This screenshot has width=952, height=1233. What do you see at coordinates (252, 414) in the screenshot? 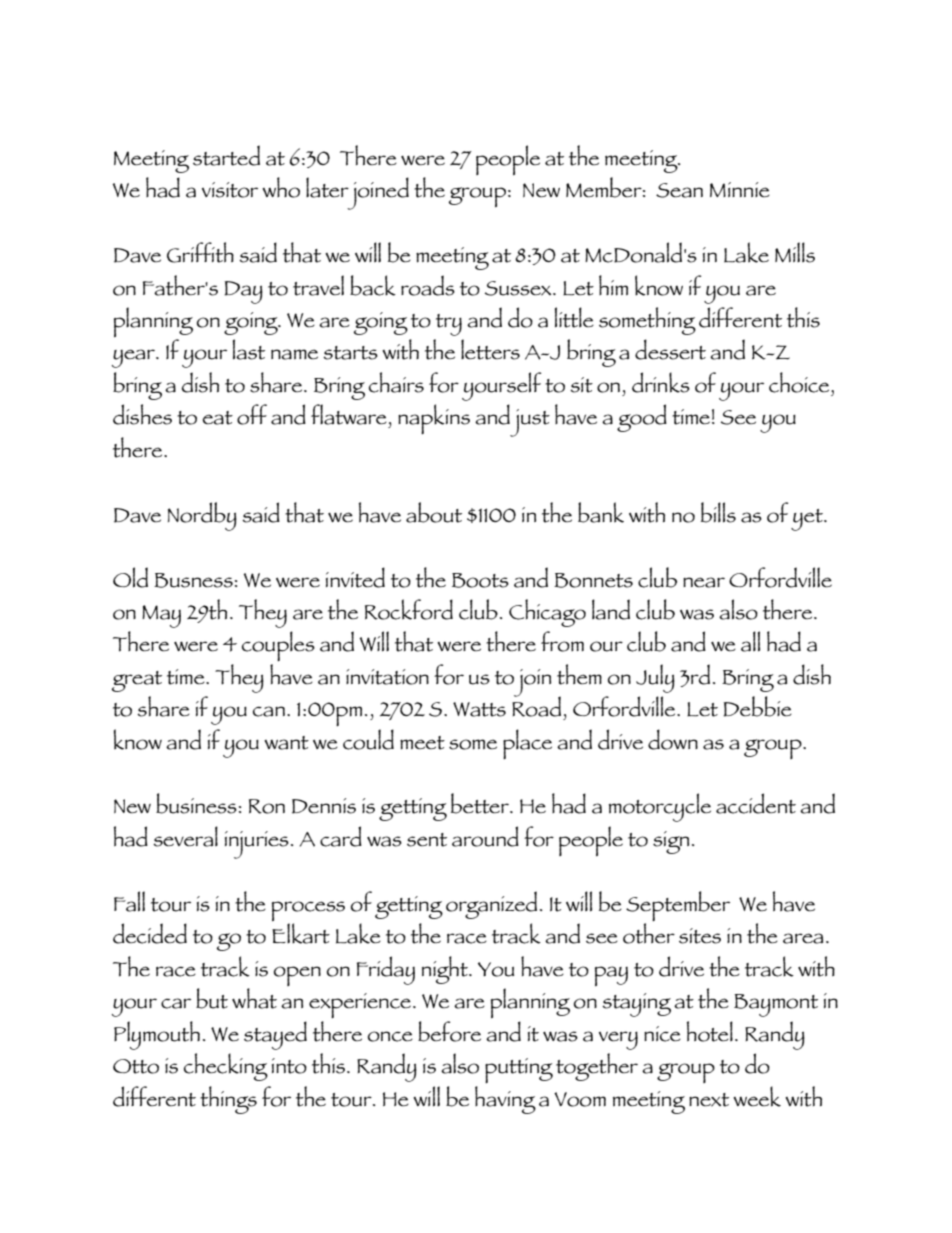
I see `off` at bounding box center [252, 414].
